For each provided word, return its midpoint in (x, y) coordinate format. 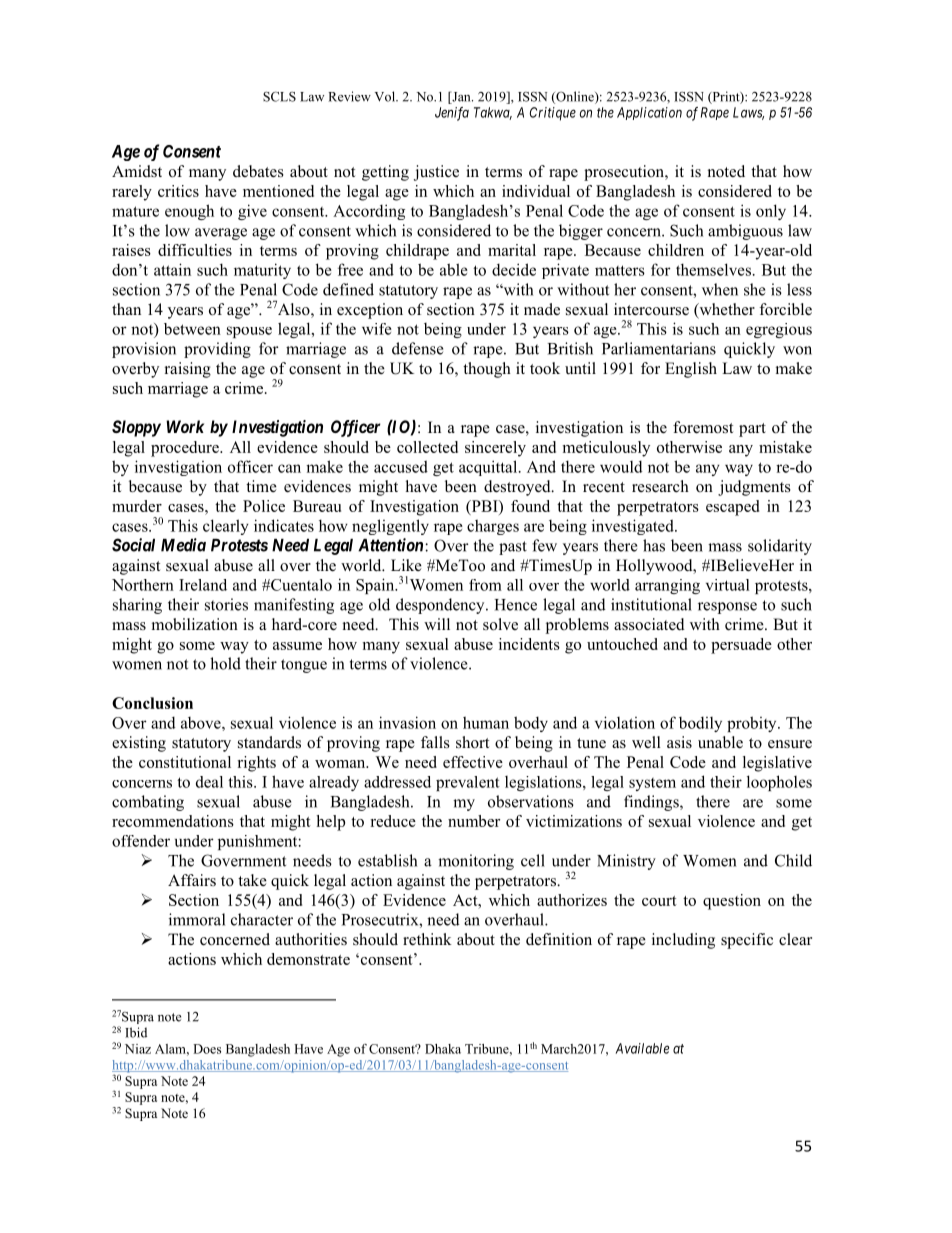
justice (436, 173)
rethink (427, 939)
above (202, 723)
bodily (700, 724)
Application (649, 113)
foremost (703, 427)
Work (185, 426)
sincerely (495, 449)
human (486, 722)
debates (258, 171)
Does (207, 1049)
